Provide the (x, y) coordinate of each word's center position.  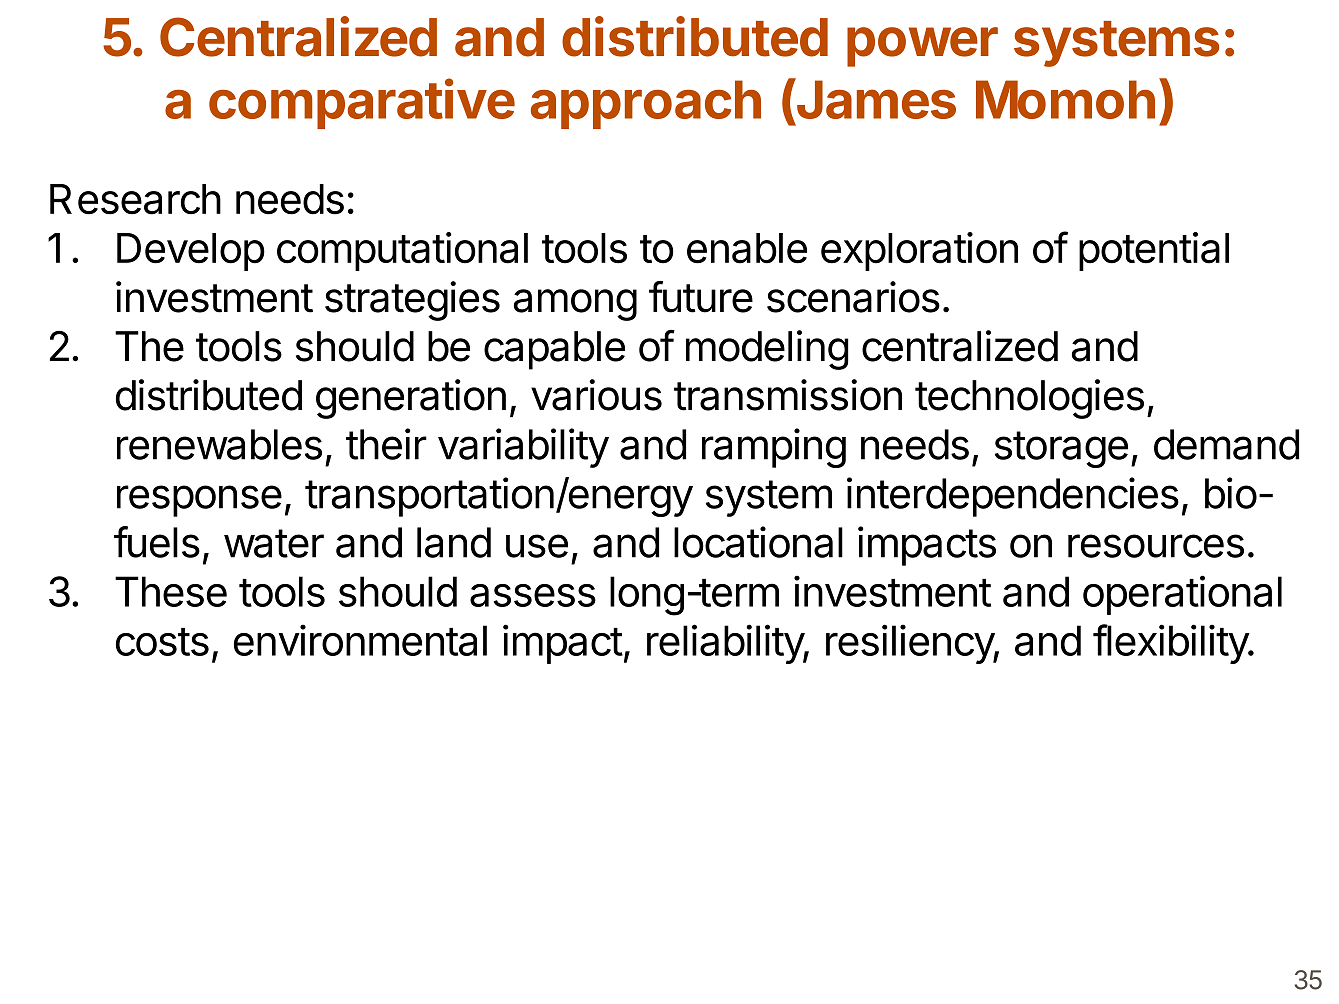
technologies (1029, 399)
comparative (362, 103)
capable (554, 350)
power (922, 47)
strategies (412, 301)
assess (533, 595)
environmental (360, 640)
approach (646, 104)
